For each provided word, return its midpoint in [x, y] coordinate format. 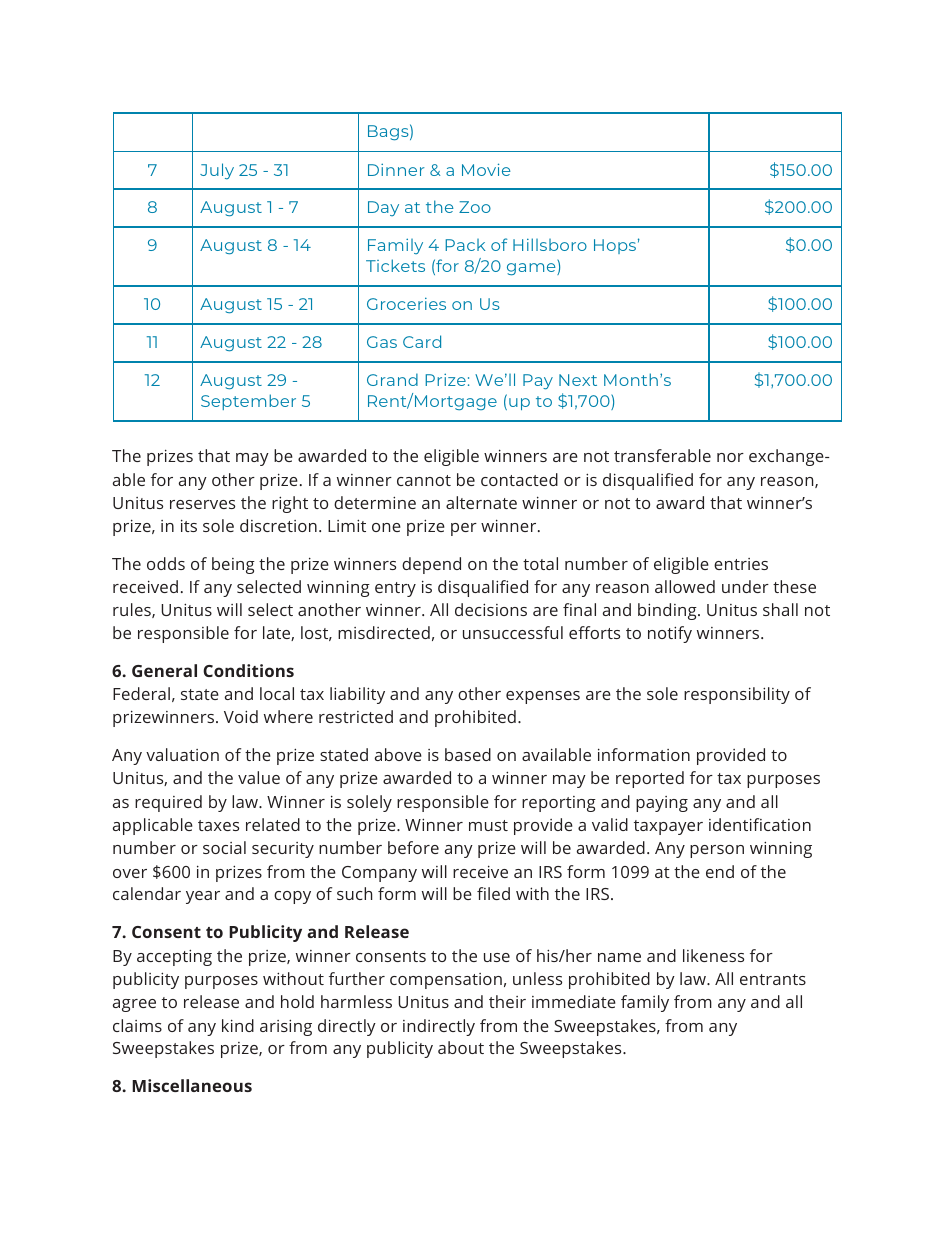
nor [730, 457]
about [461, 1047]
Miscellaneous [192, 1085]
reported [650, 779]
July [217, 171]
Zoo [475, 207]
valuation [182, 754]
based [468, 754]
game [532, 269]
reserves [202, 504]
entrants [773, 979]
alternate [481, 502]
